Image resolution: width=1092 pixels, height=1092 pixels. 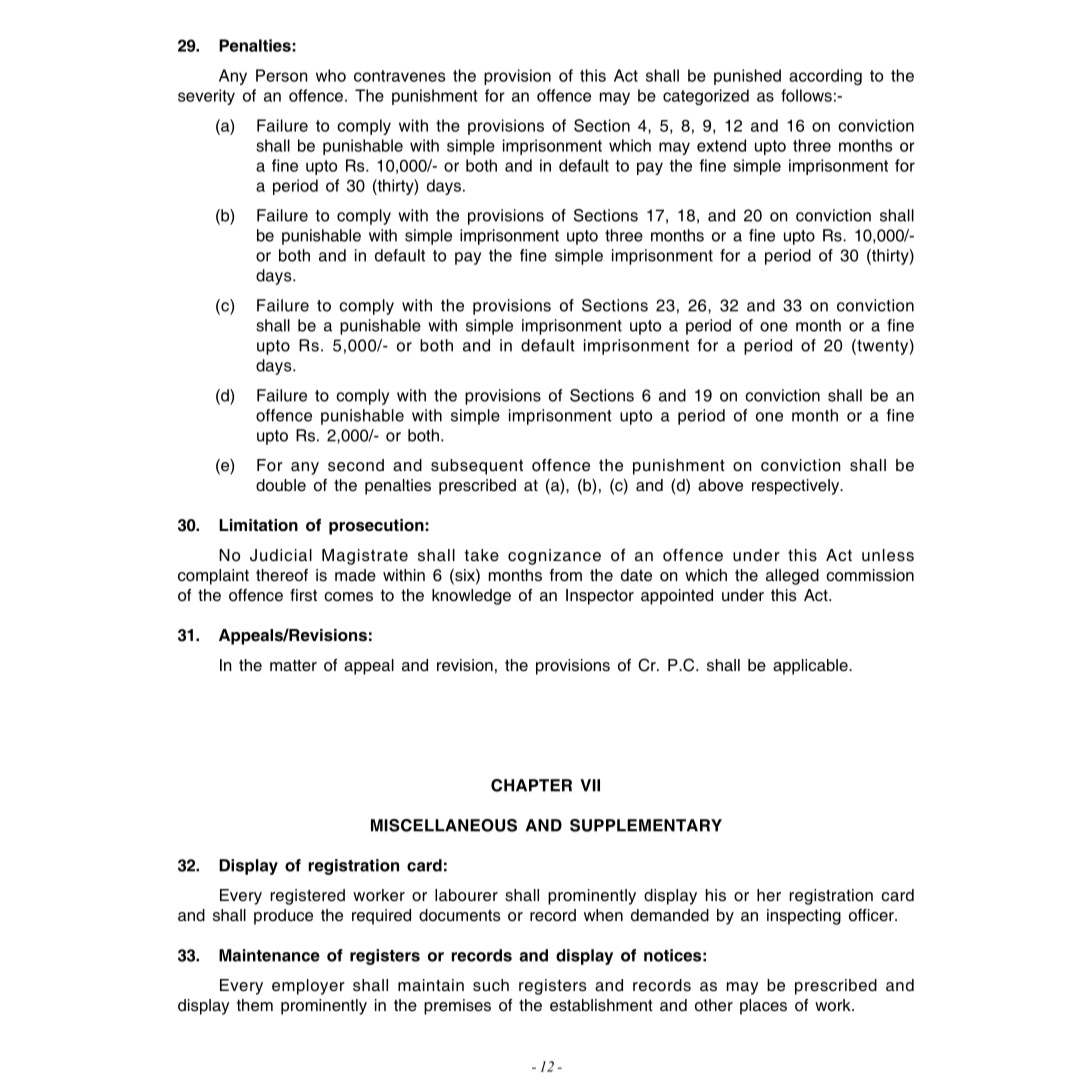 I want to click on matter, so click(x=293, y=666).
